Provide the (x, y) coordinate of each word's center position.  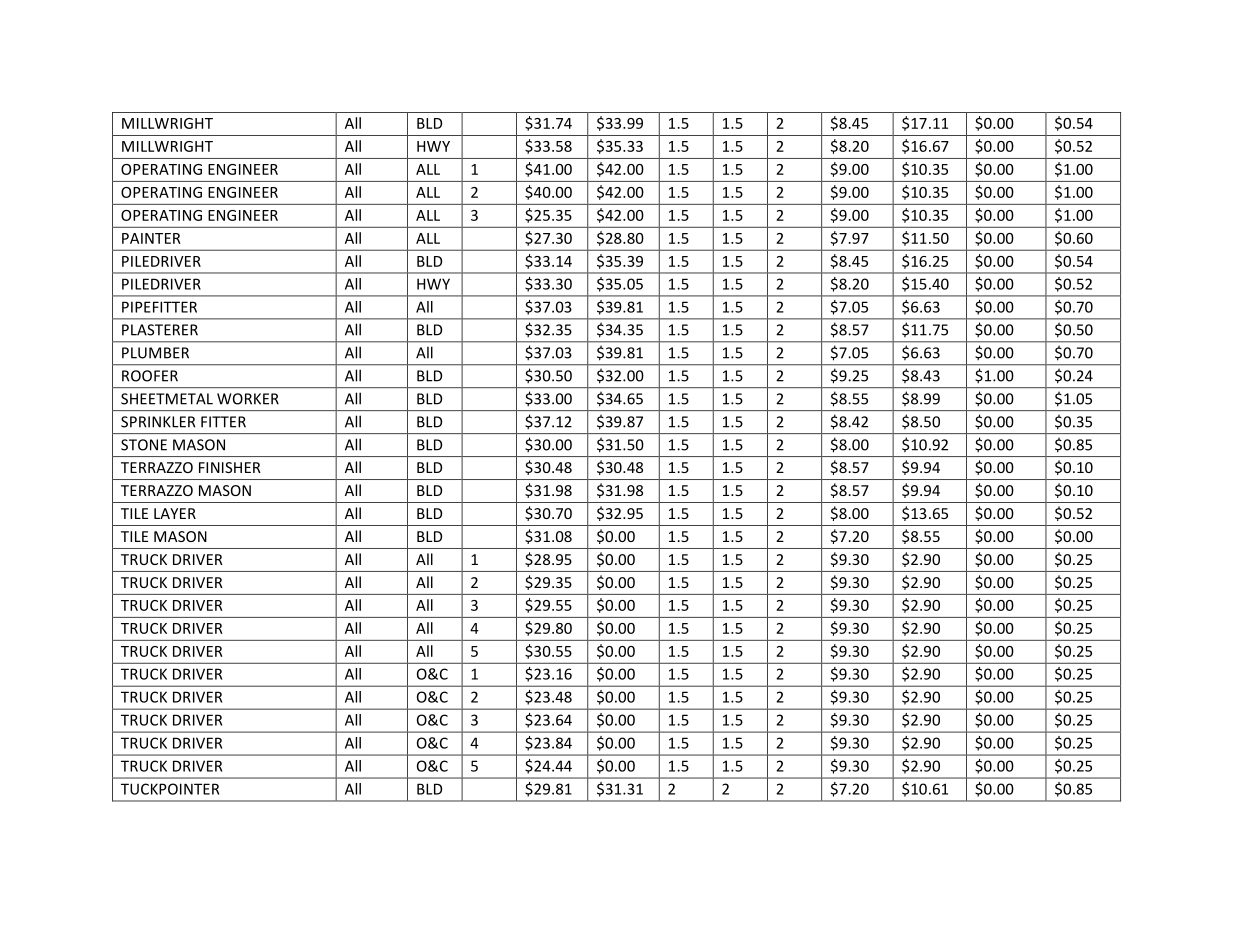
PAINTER (151, 238)
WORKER (248, 399)
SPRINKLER (158, 422)
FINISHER (230, 467)
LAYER (175, 513)
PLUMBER (155, 353)
